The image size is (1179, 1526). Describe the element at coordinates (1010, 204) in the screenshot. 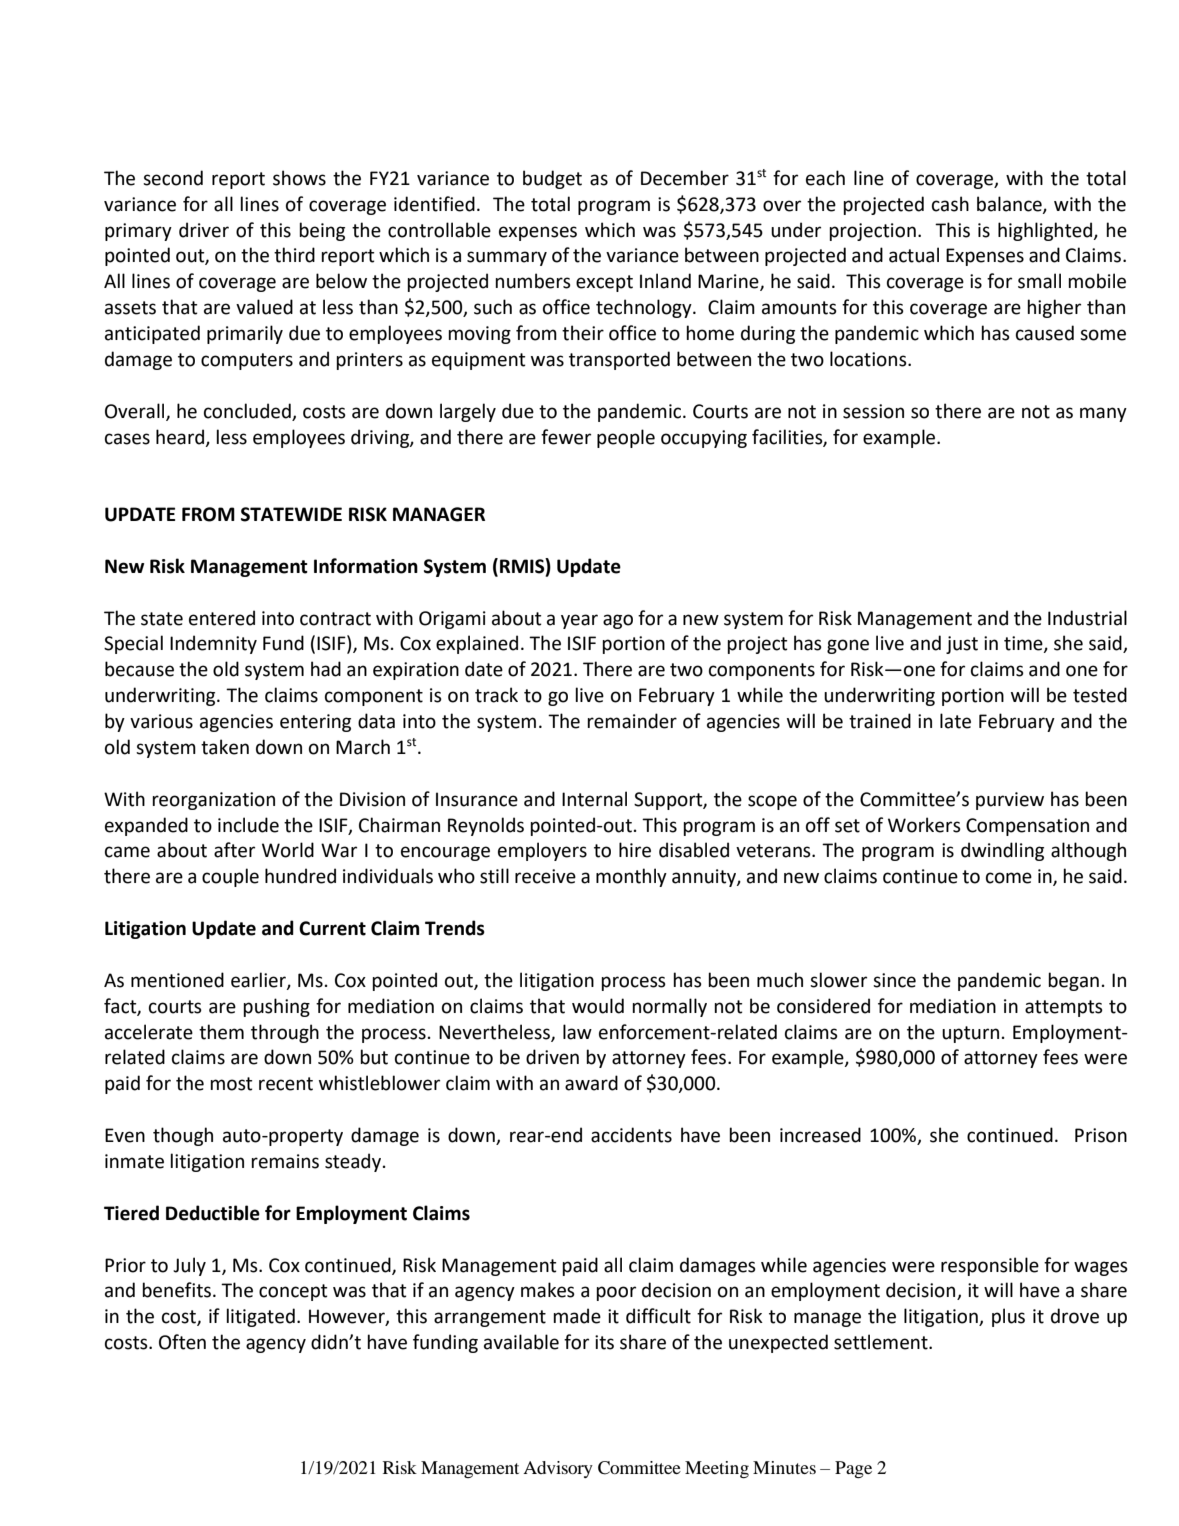

I see `balance` at that location.
